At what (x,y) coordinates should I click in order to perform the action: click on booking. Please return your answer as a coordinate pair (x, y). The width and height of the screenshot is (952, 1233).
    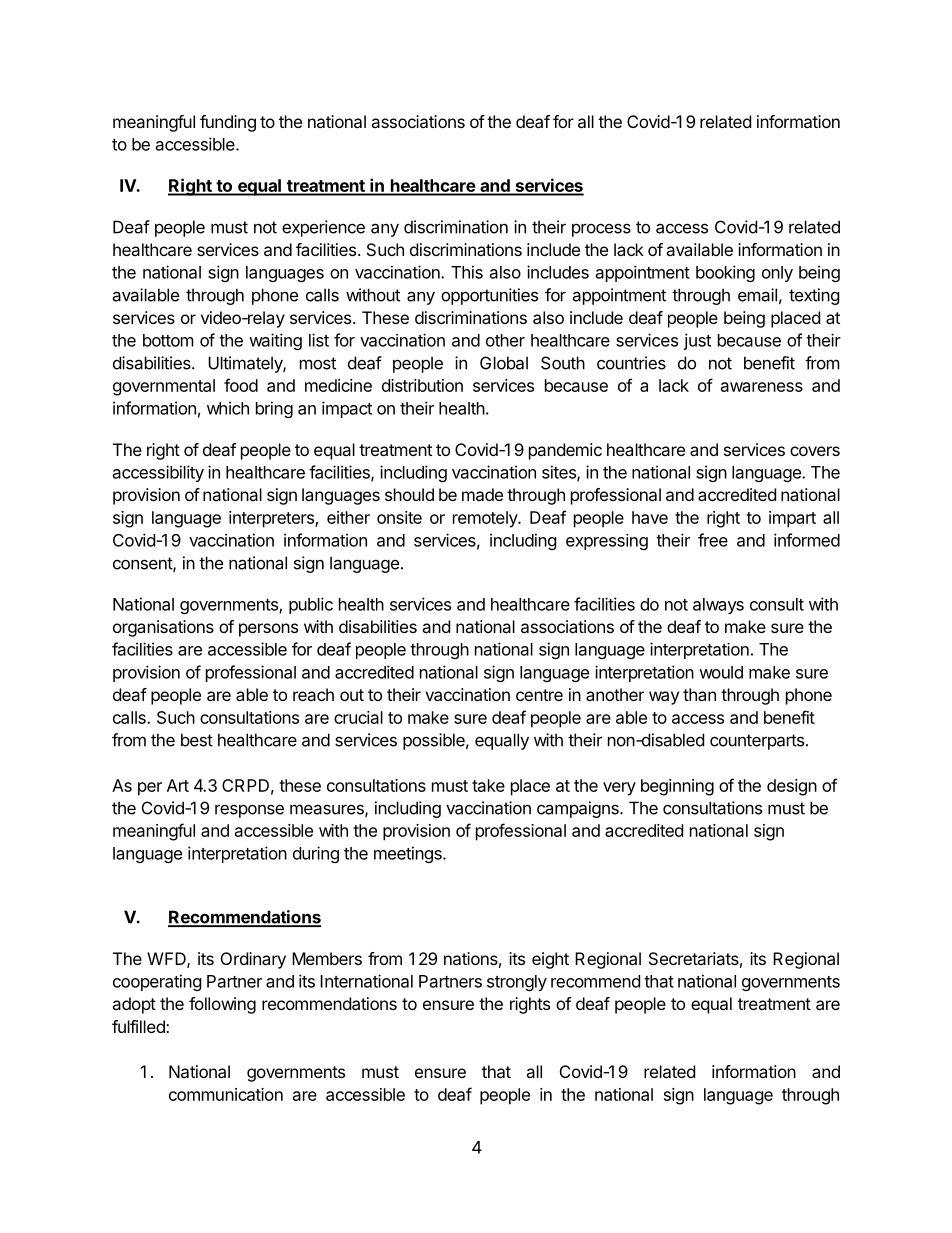
    Looking at the image, I should click on (725, 273).
